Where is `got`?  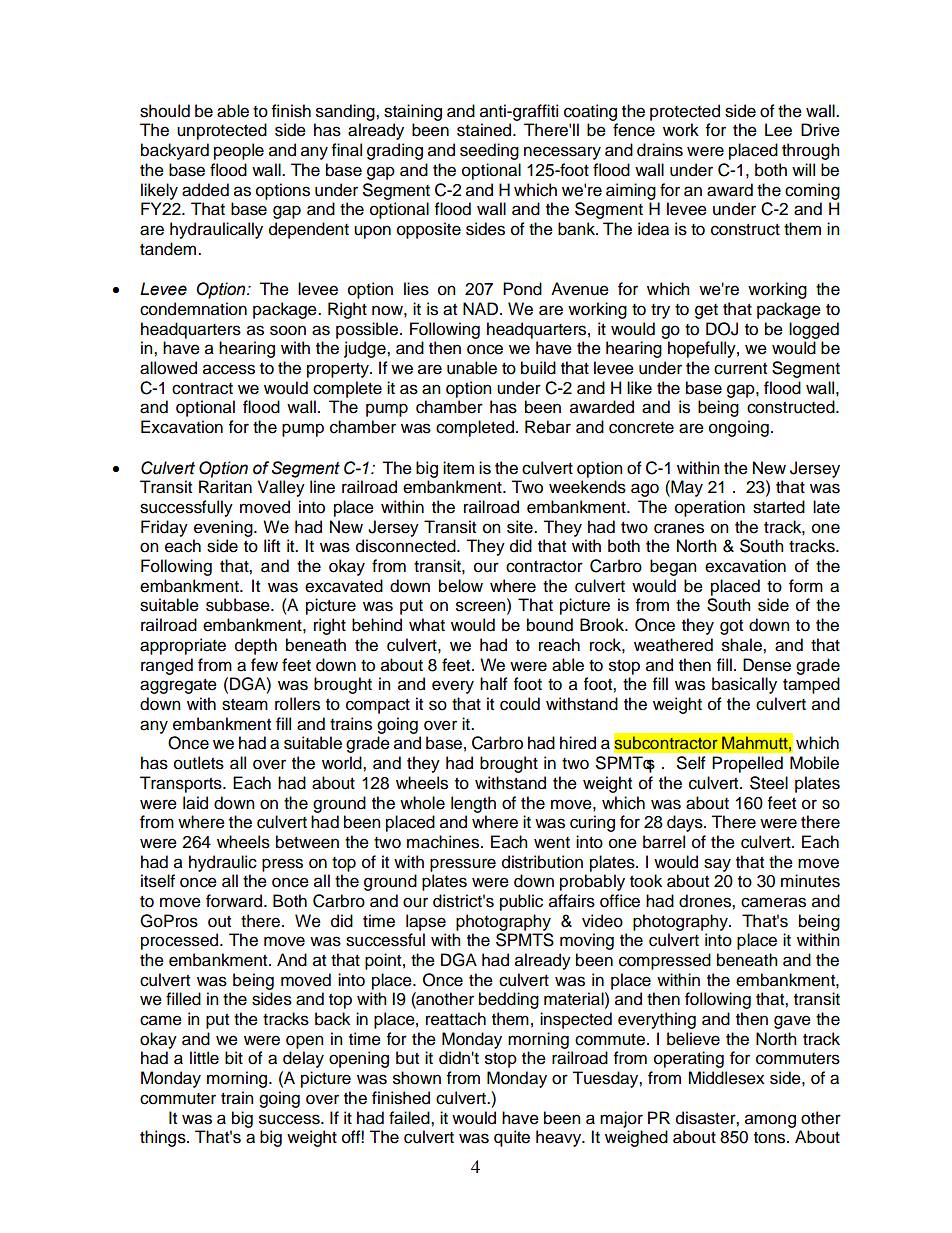 got is located at coordinates (731, 627).
